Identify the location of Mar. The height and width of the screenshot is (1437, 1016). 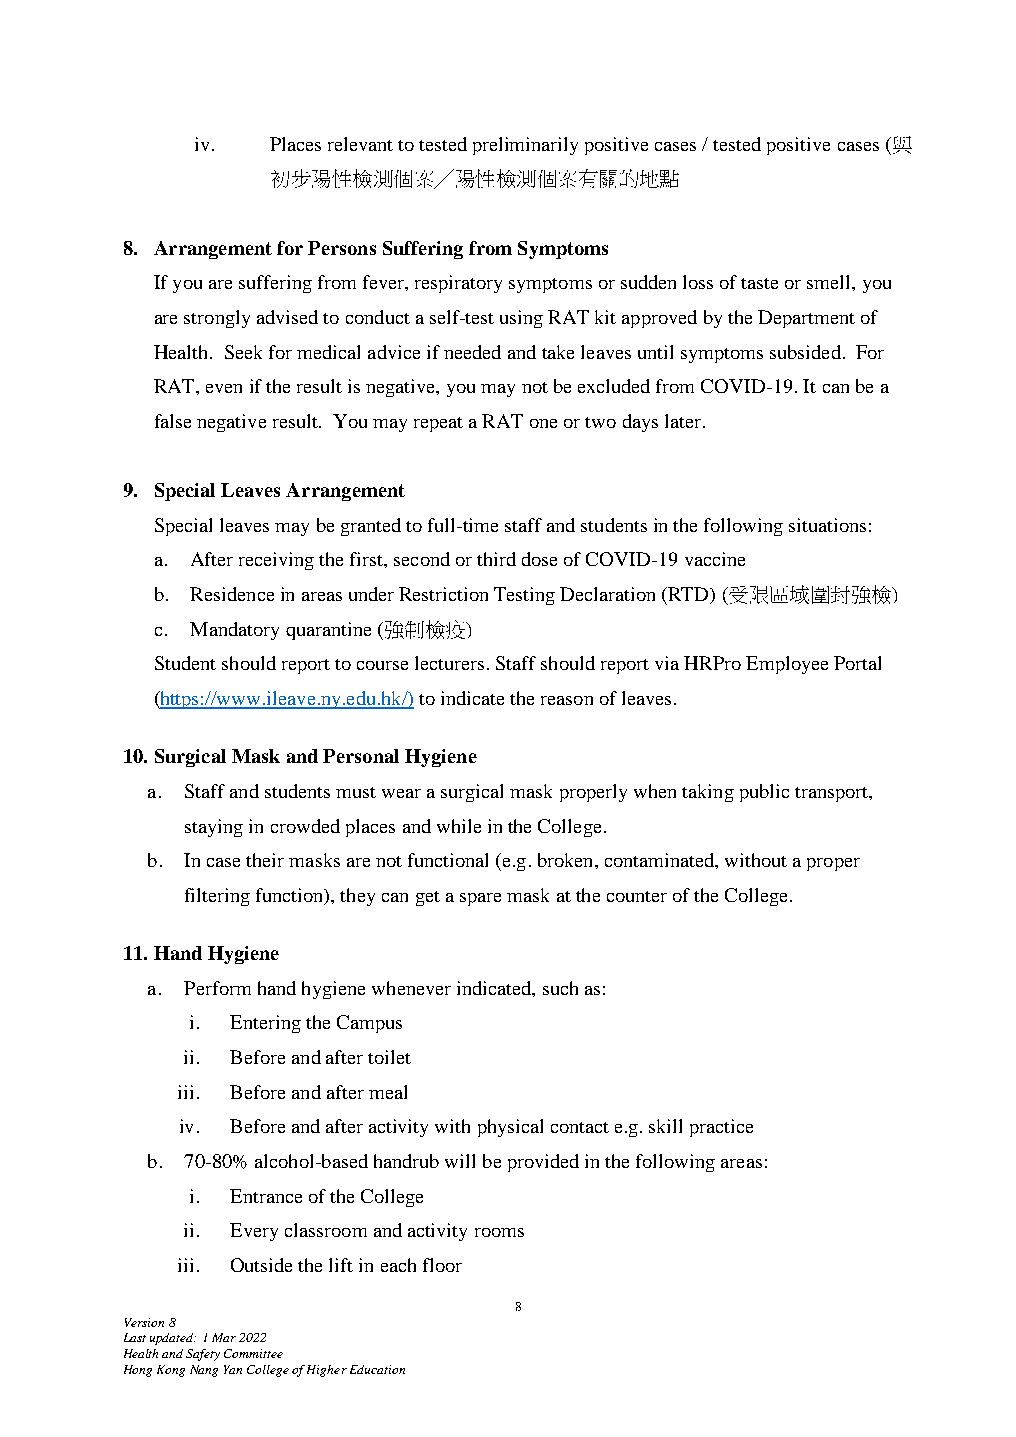
(224, 1337).
